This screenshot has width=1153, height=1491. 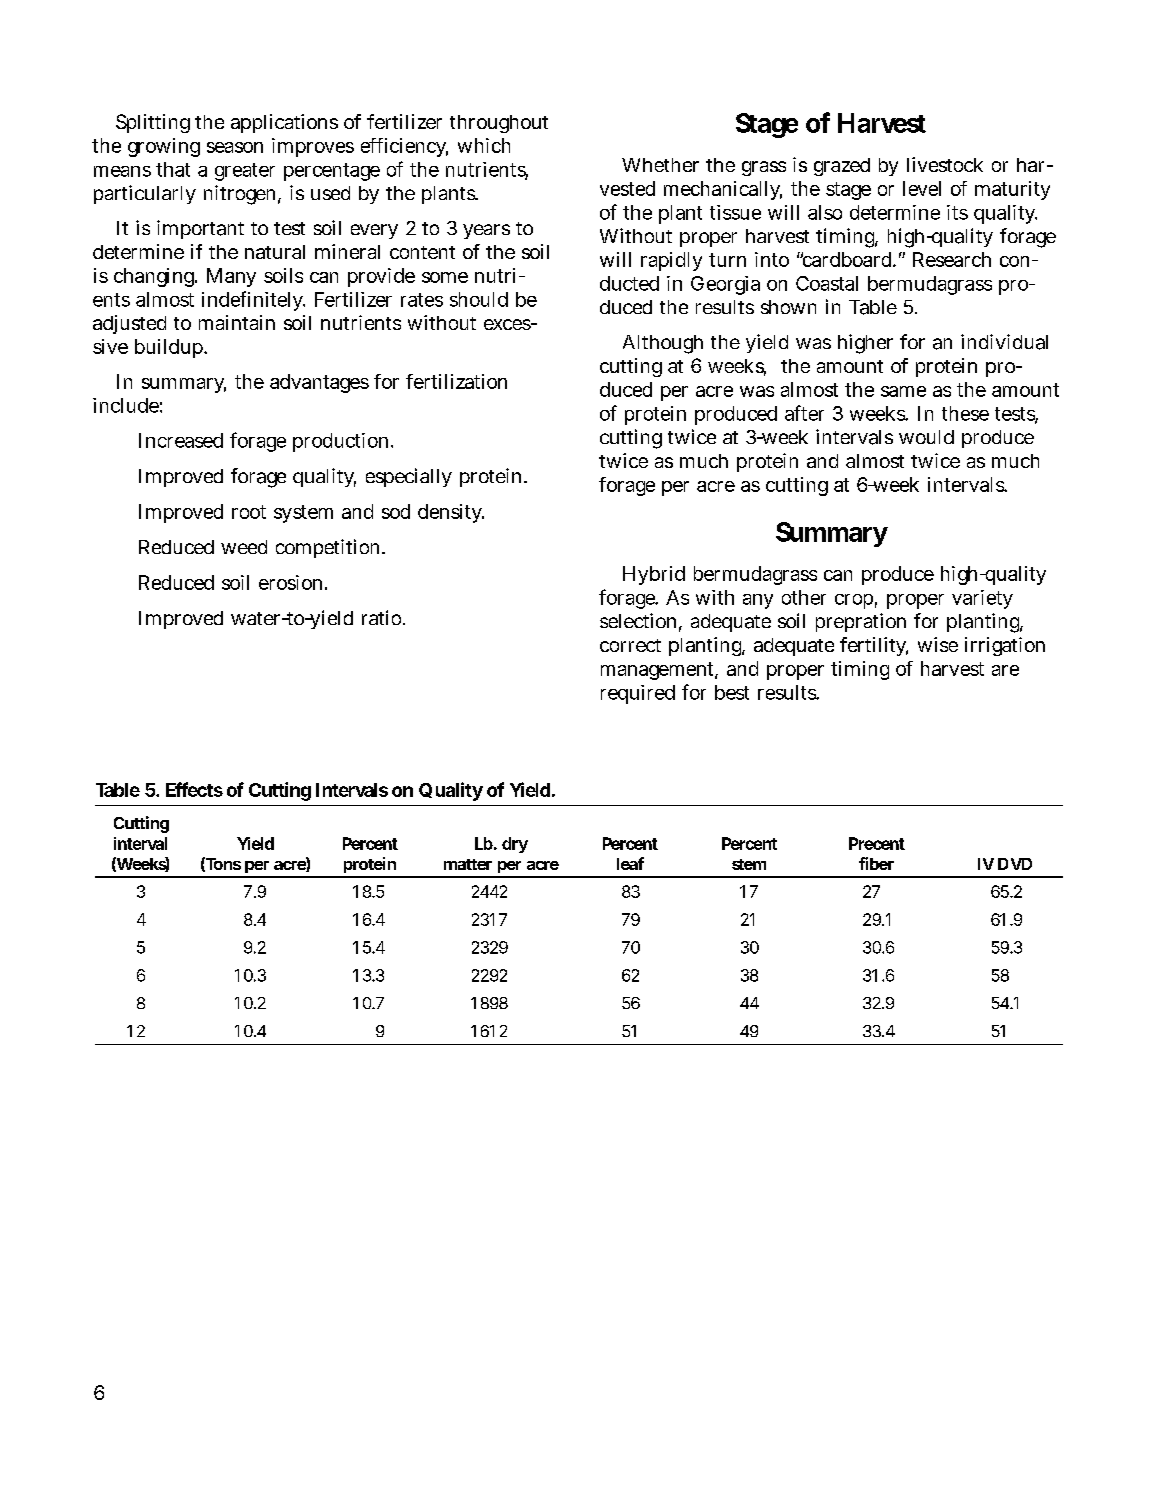 What do you see at coordinates (926, 437) in the screenshot?
I see `would` at bounding box center [926, 437].
